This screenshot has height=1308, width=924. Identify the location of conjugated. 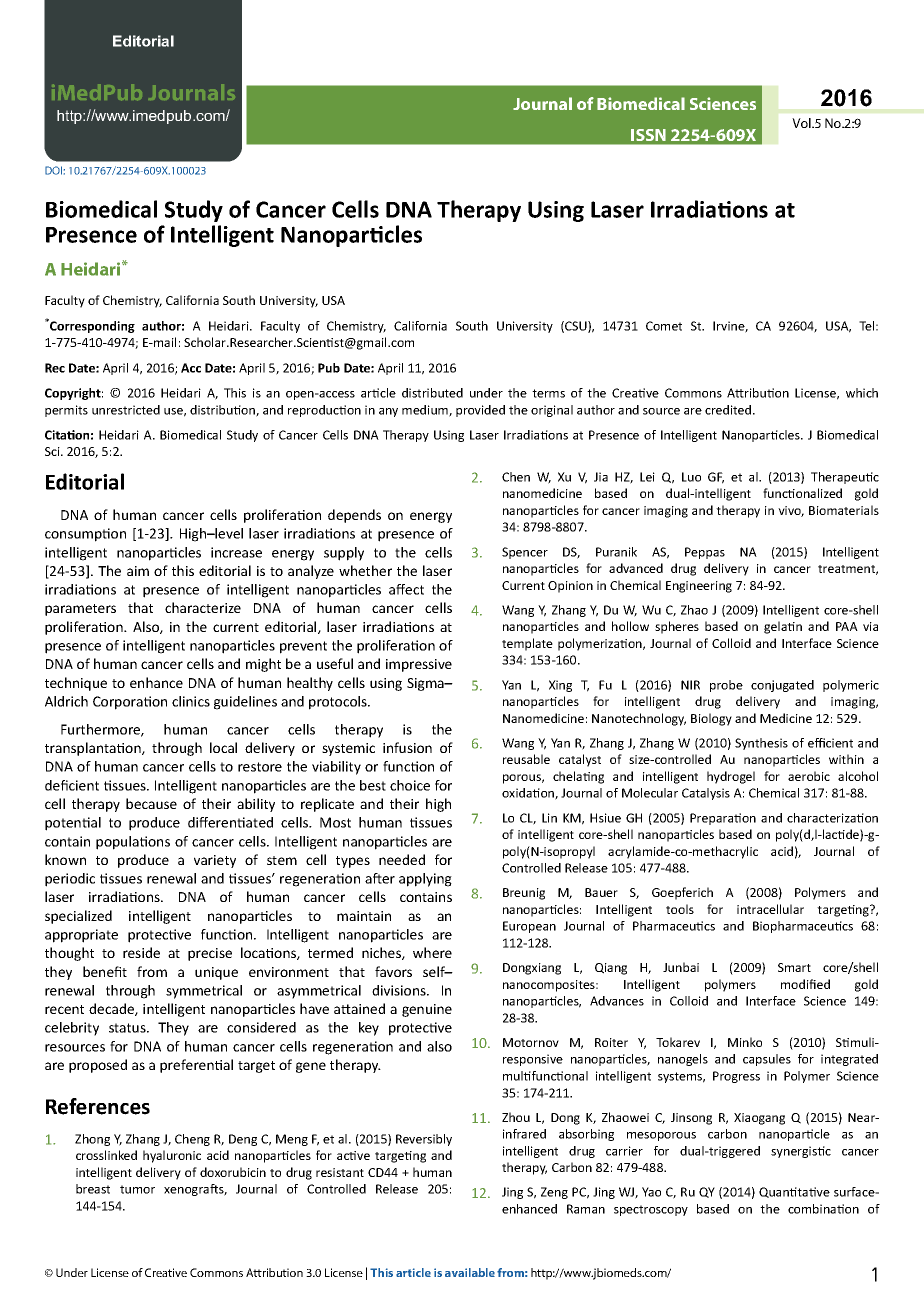
(782, 686).
